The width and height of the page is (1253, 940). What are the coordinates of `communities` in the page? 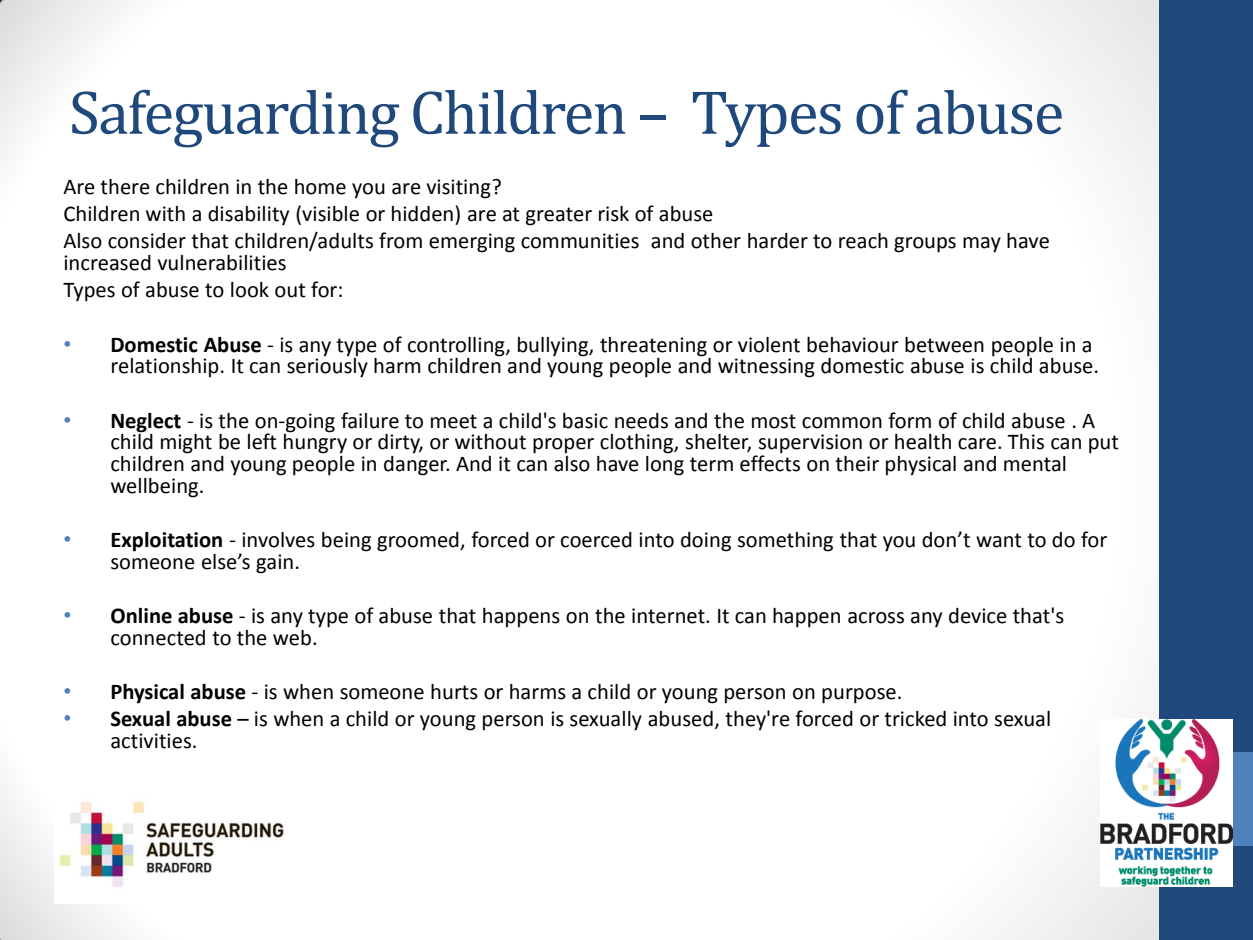 It's located at (580, 241).
